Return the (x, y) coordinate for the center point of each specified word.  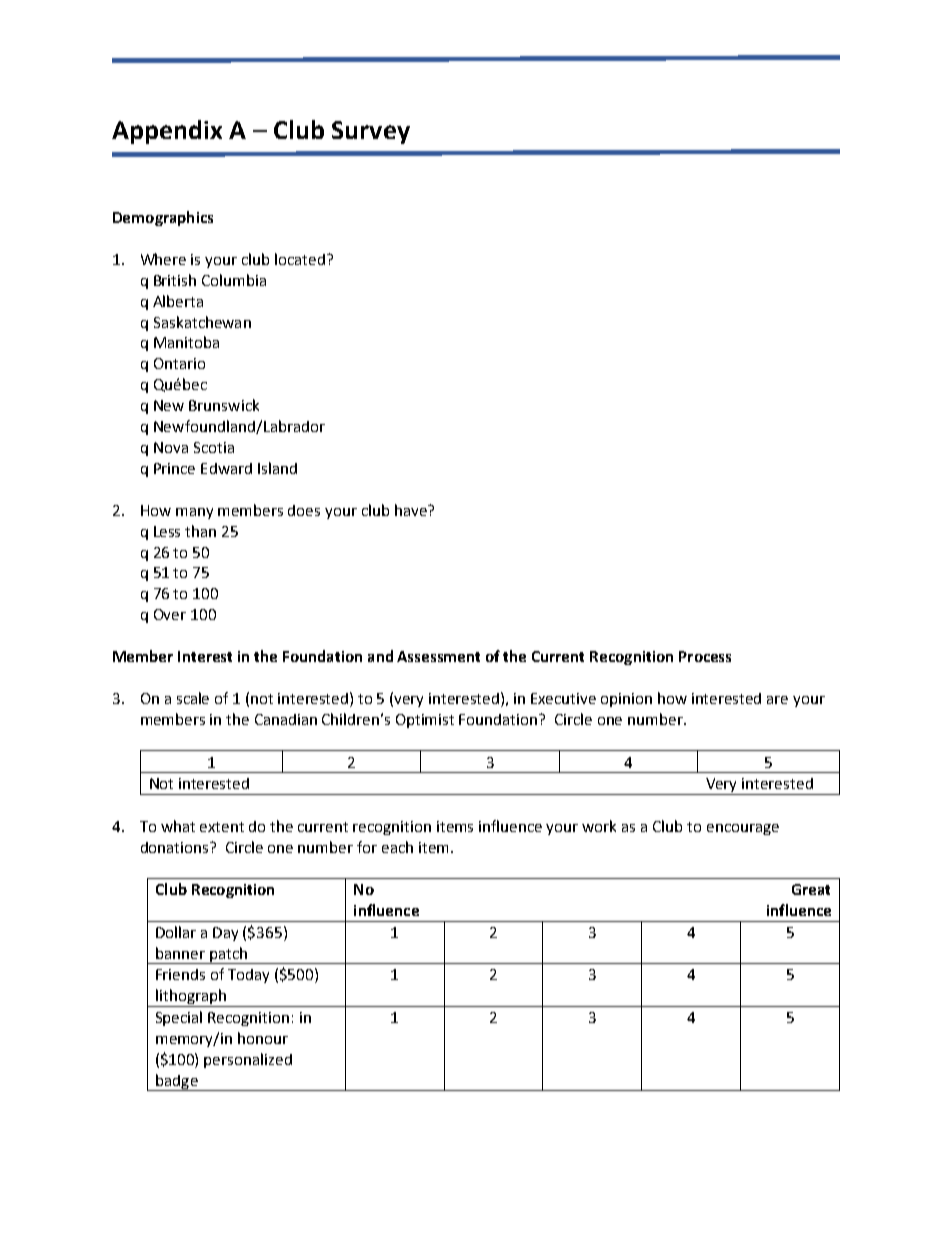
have (412, 510)
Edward (226, 468)
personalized (248, 1060)
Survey (371, 132)
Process (705, 656)
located (300, 259)
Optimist (425, 721)
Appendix (167, 132)
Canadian (286, 719)
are (777, 700)
